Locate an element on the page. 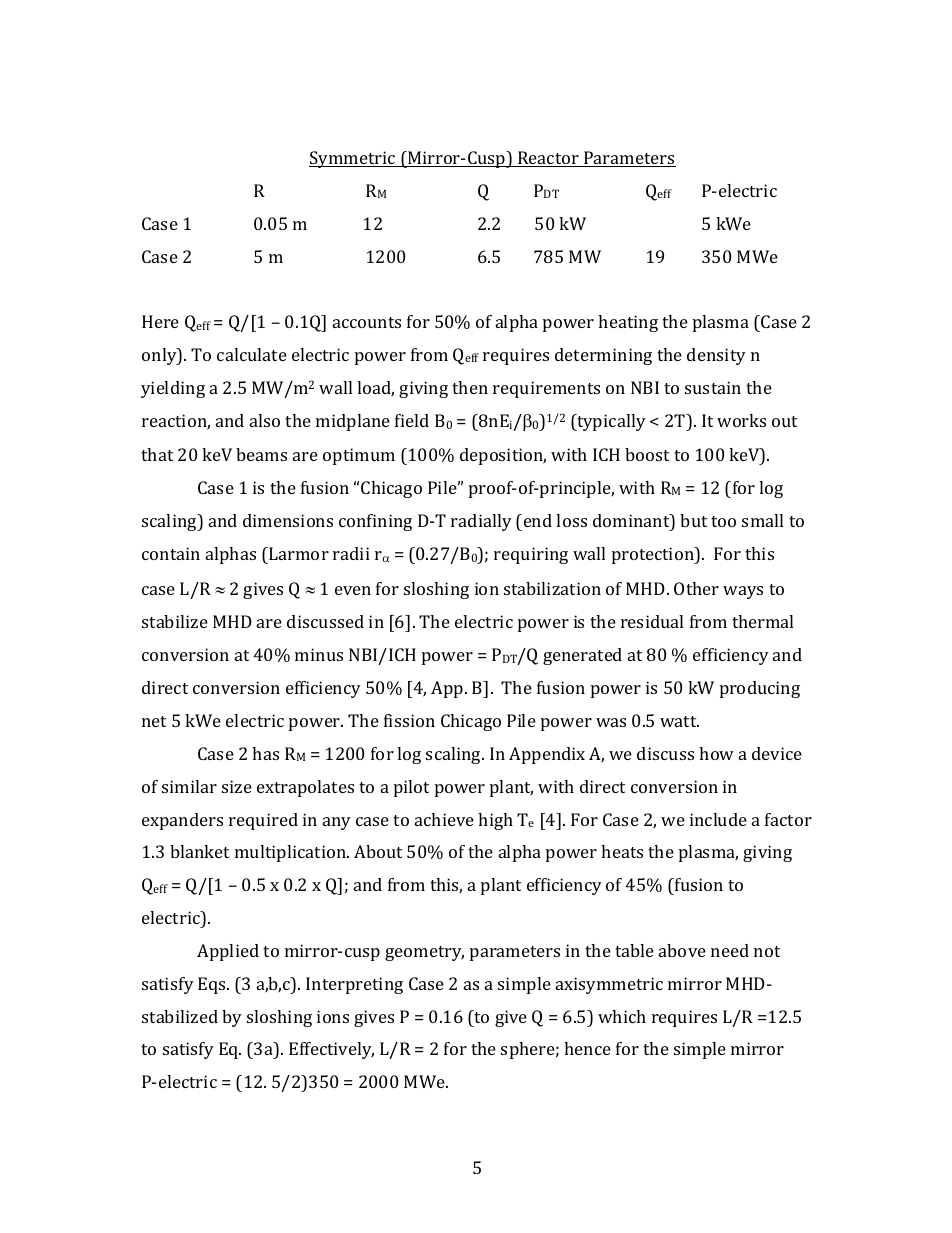 Image resolution: width=952 pixels, height=1233 pixels. which is located at coordinates (622, 1016).
